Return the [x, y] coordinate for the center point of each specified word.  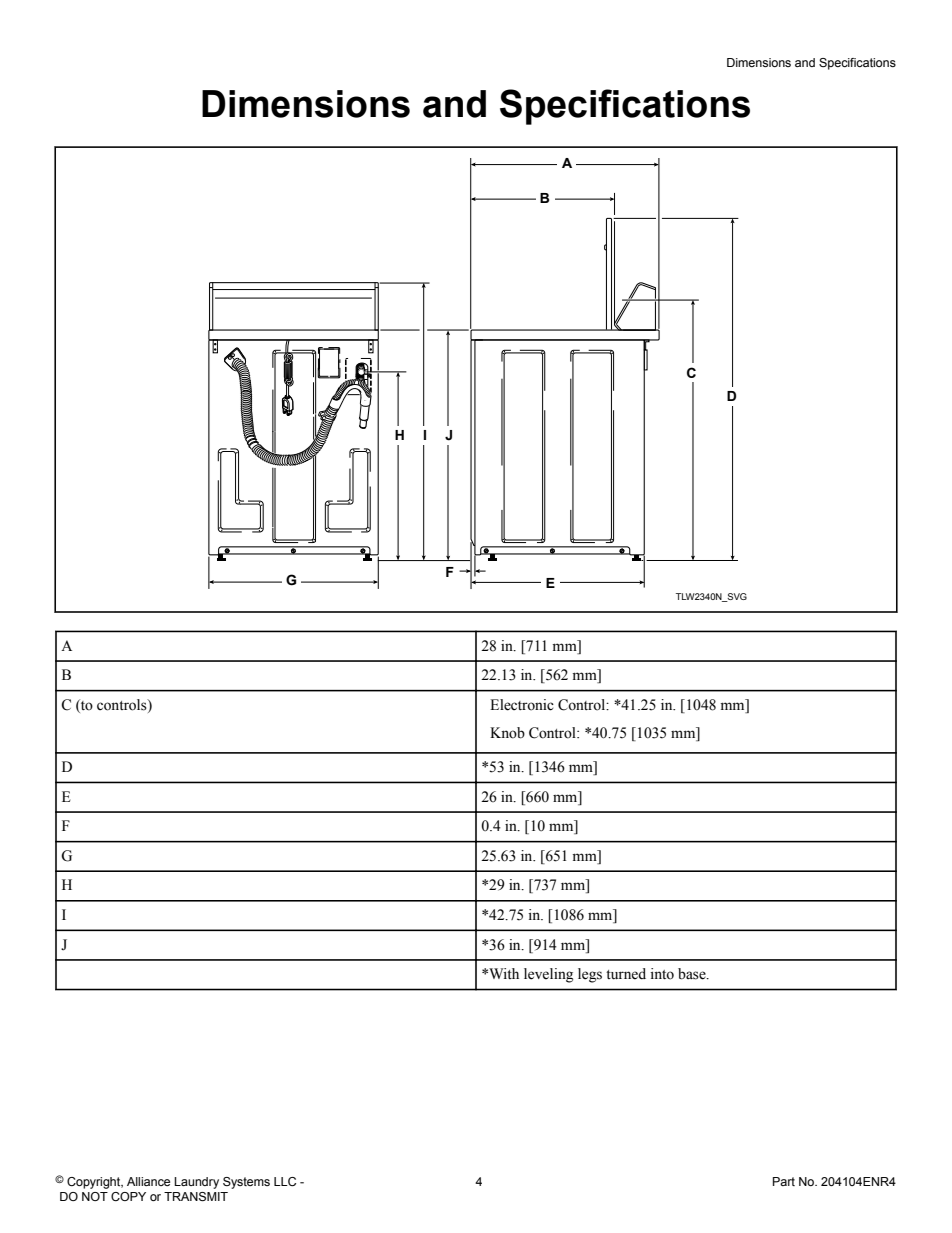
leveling [548, 975]
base [693, 974]
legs [590, 975]
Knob [507, 733]
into [662, 974]
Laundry [196, 1183]
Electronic [522, 705]
